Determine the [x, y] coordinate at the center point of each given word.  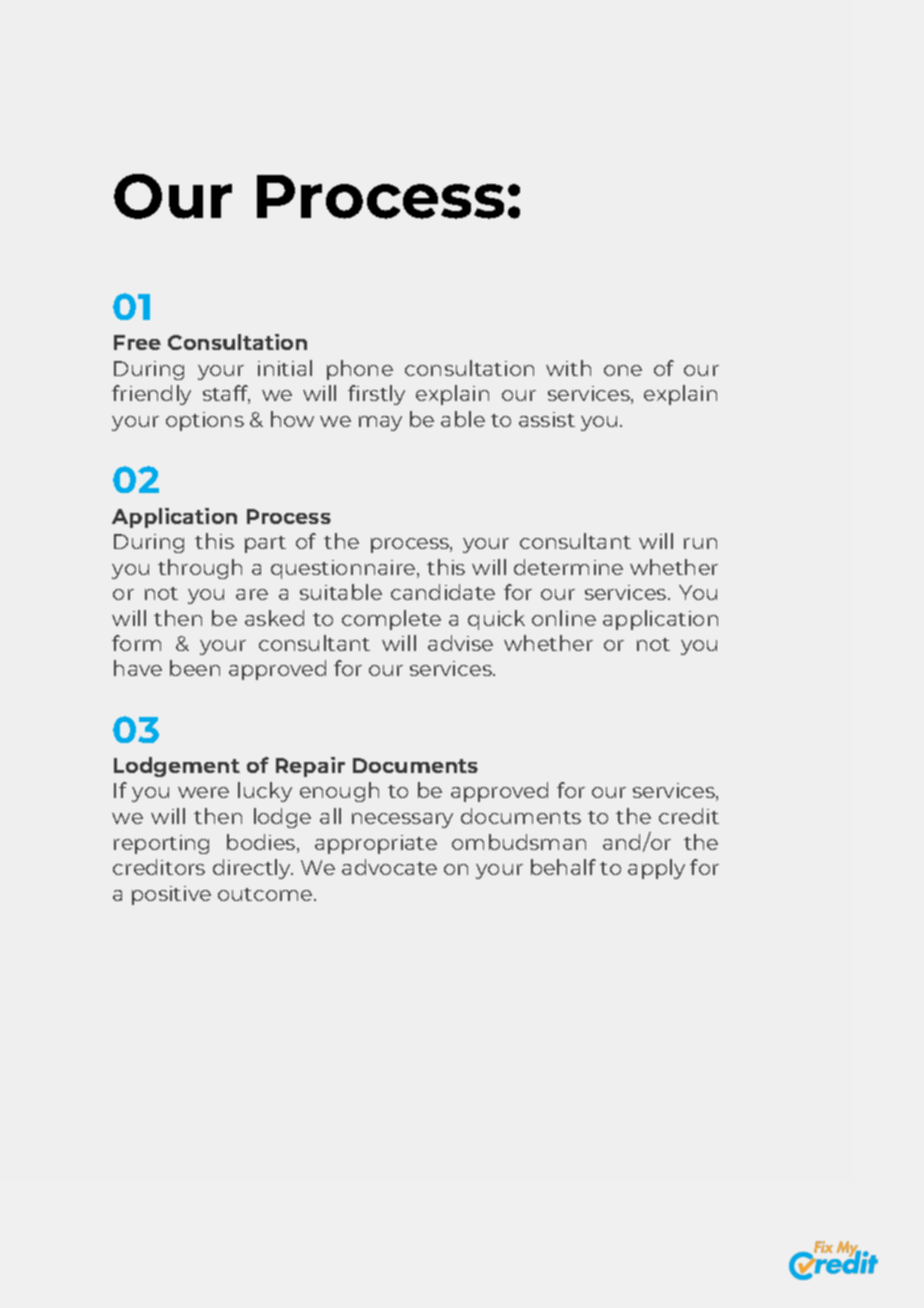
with [568, 368]
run [700, 543]
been [195, 668]
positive [171, 895]
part [265, 544]
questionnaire [344, 569]
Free [137, 342]
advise [460, 643]
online [564, 618]
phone [360, 370]
